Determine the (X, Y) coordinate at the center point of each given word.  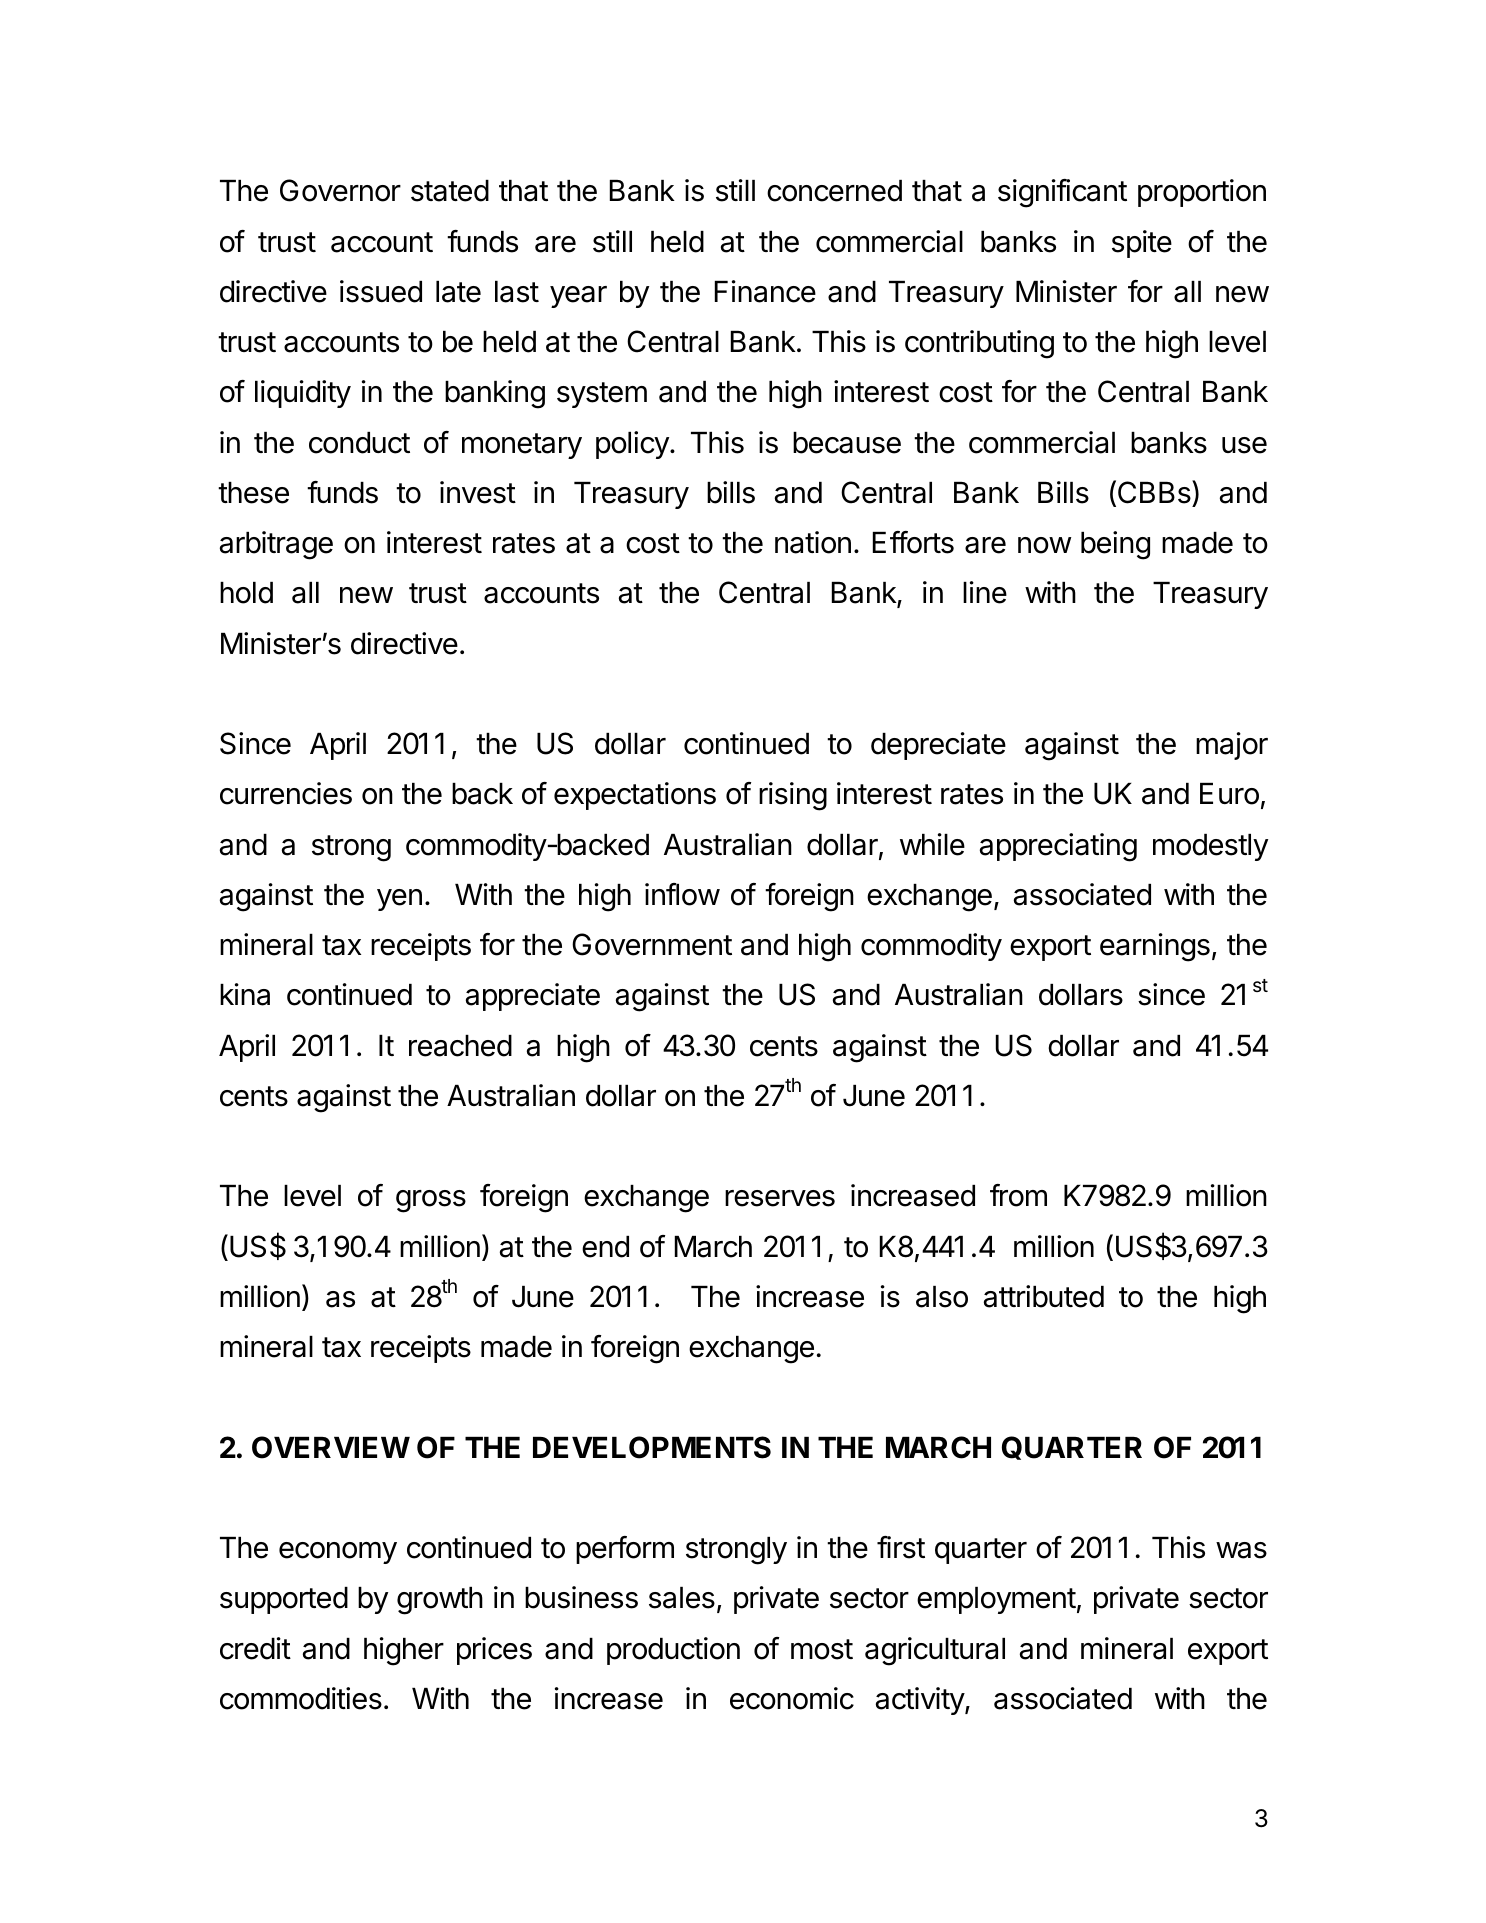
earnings (1155, 947)
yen (399, 900)
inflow (682, 894)
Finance (765, 291)
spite (1142, 244)
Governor (340, 190)
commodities (301, 1698)
